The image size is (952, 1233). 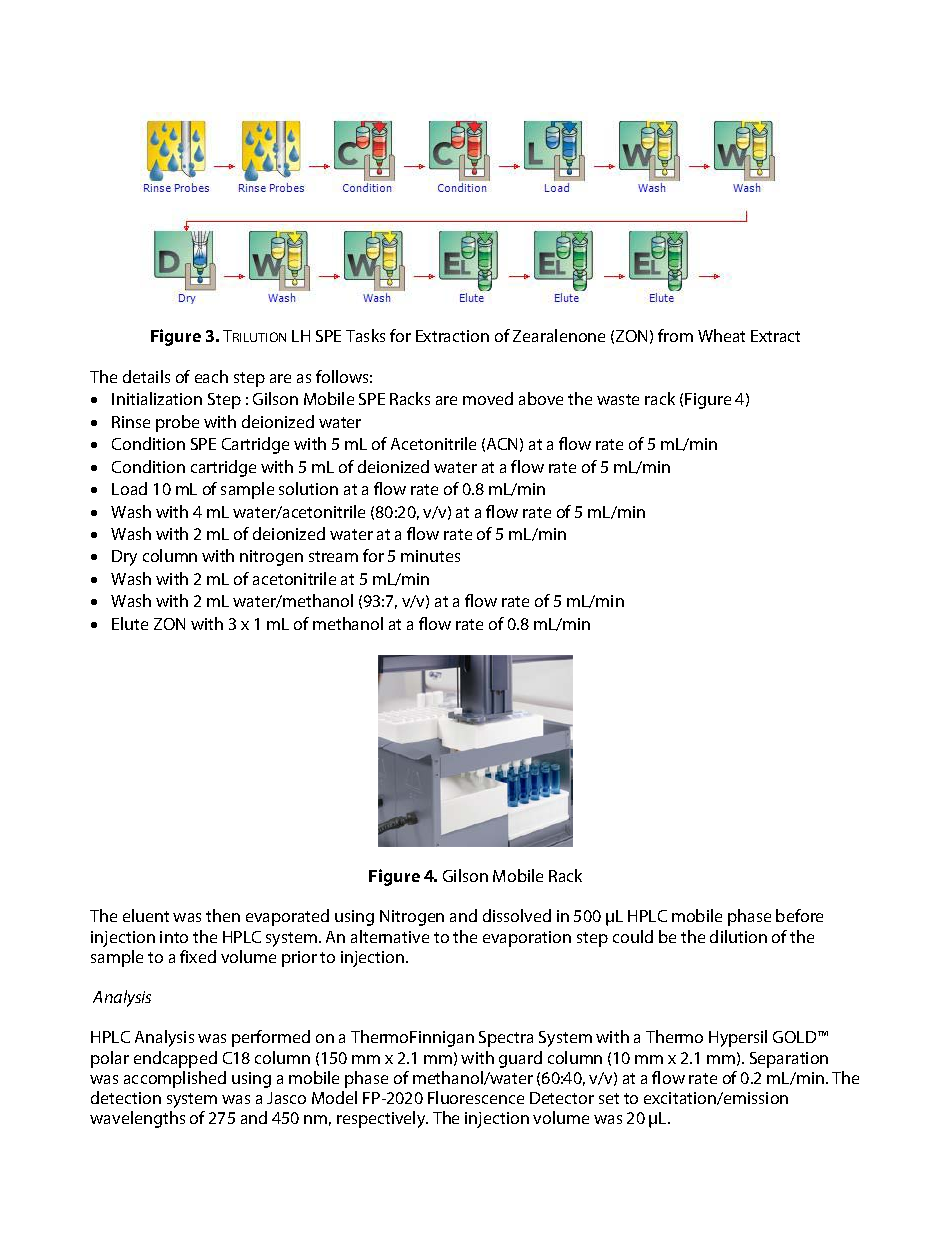 I want to click on moved, so click(x=488, y=398).
